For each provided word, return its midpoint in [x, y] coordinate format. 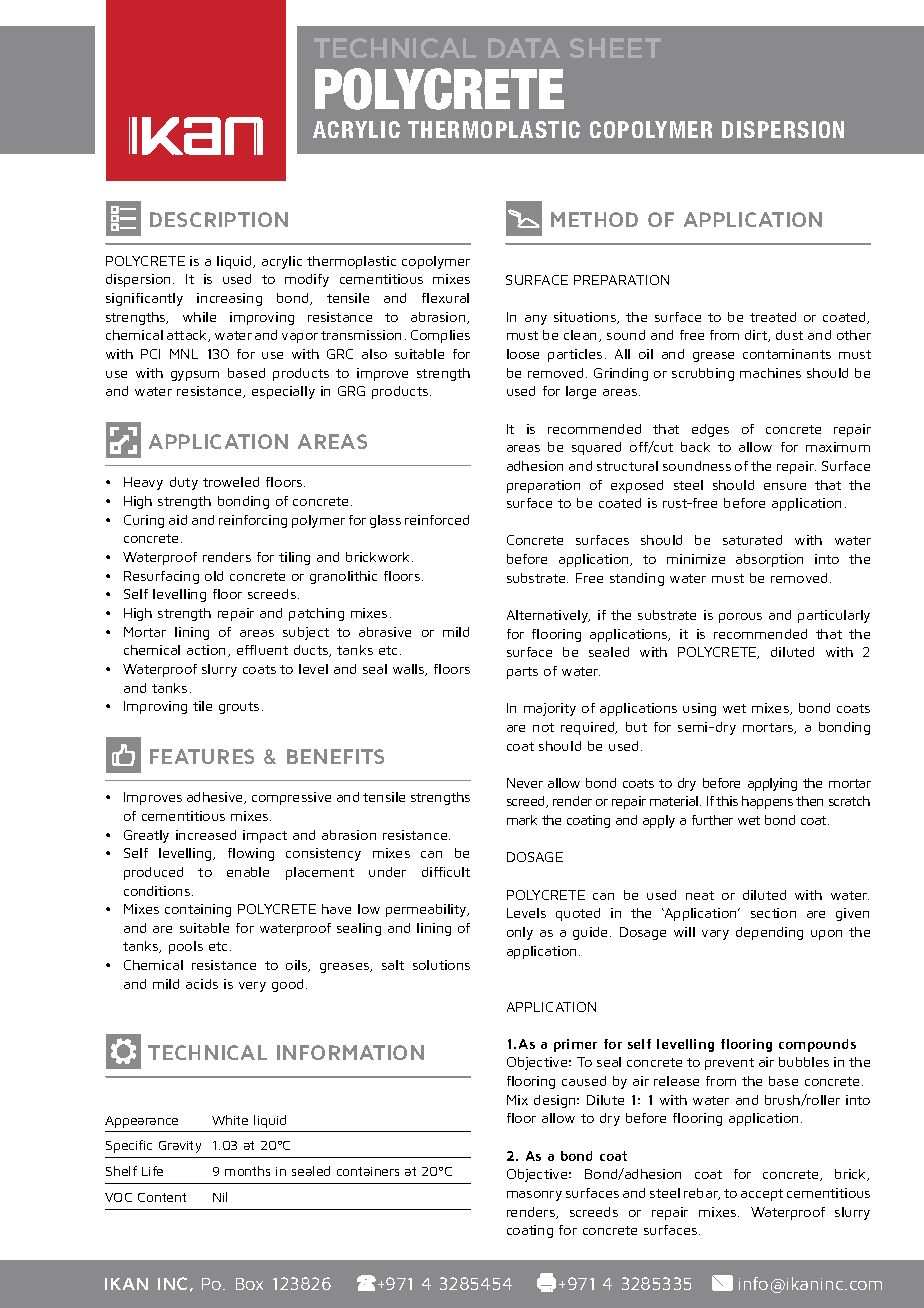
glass [385, 521]
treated [773, 317]
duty [184, 483]
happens [767, 802]
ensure [785, 486]
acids [202, 984]
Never [525, 783]
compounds [817, 1045]
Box [249, 1284]
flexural [445, 298]
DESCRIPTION [219, 219]
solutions [441, 965]
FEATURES [202, 756]
